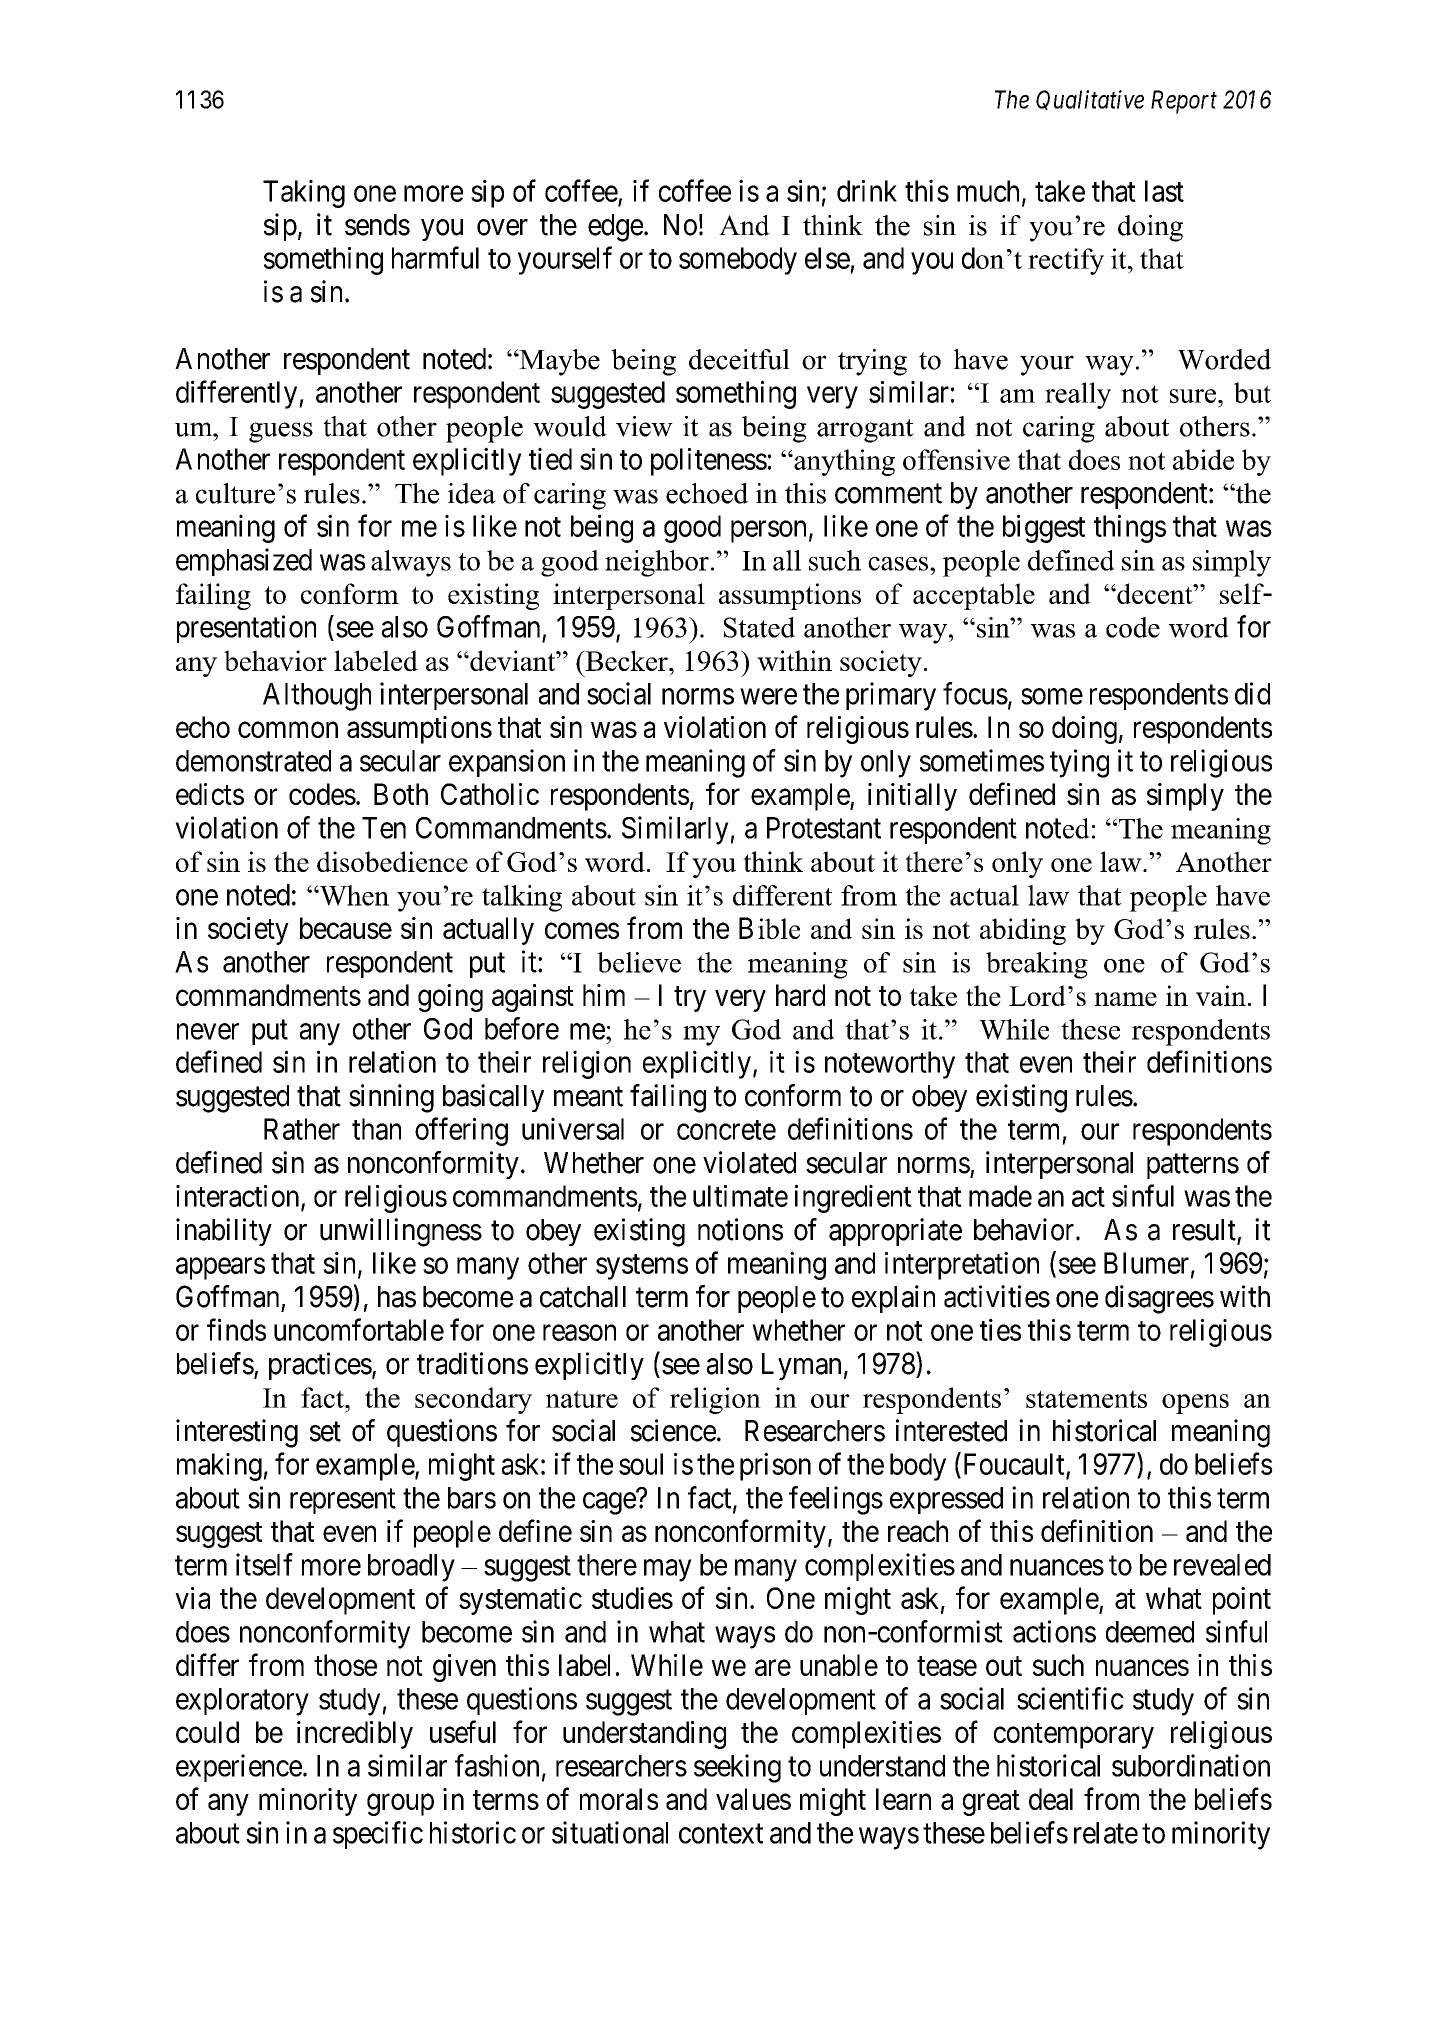 The image size is (1446, 2044). I want to click on drink, so click(867, 191).
